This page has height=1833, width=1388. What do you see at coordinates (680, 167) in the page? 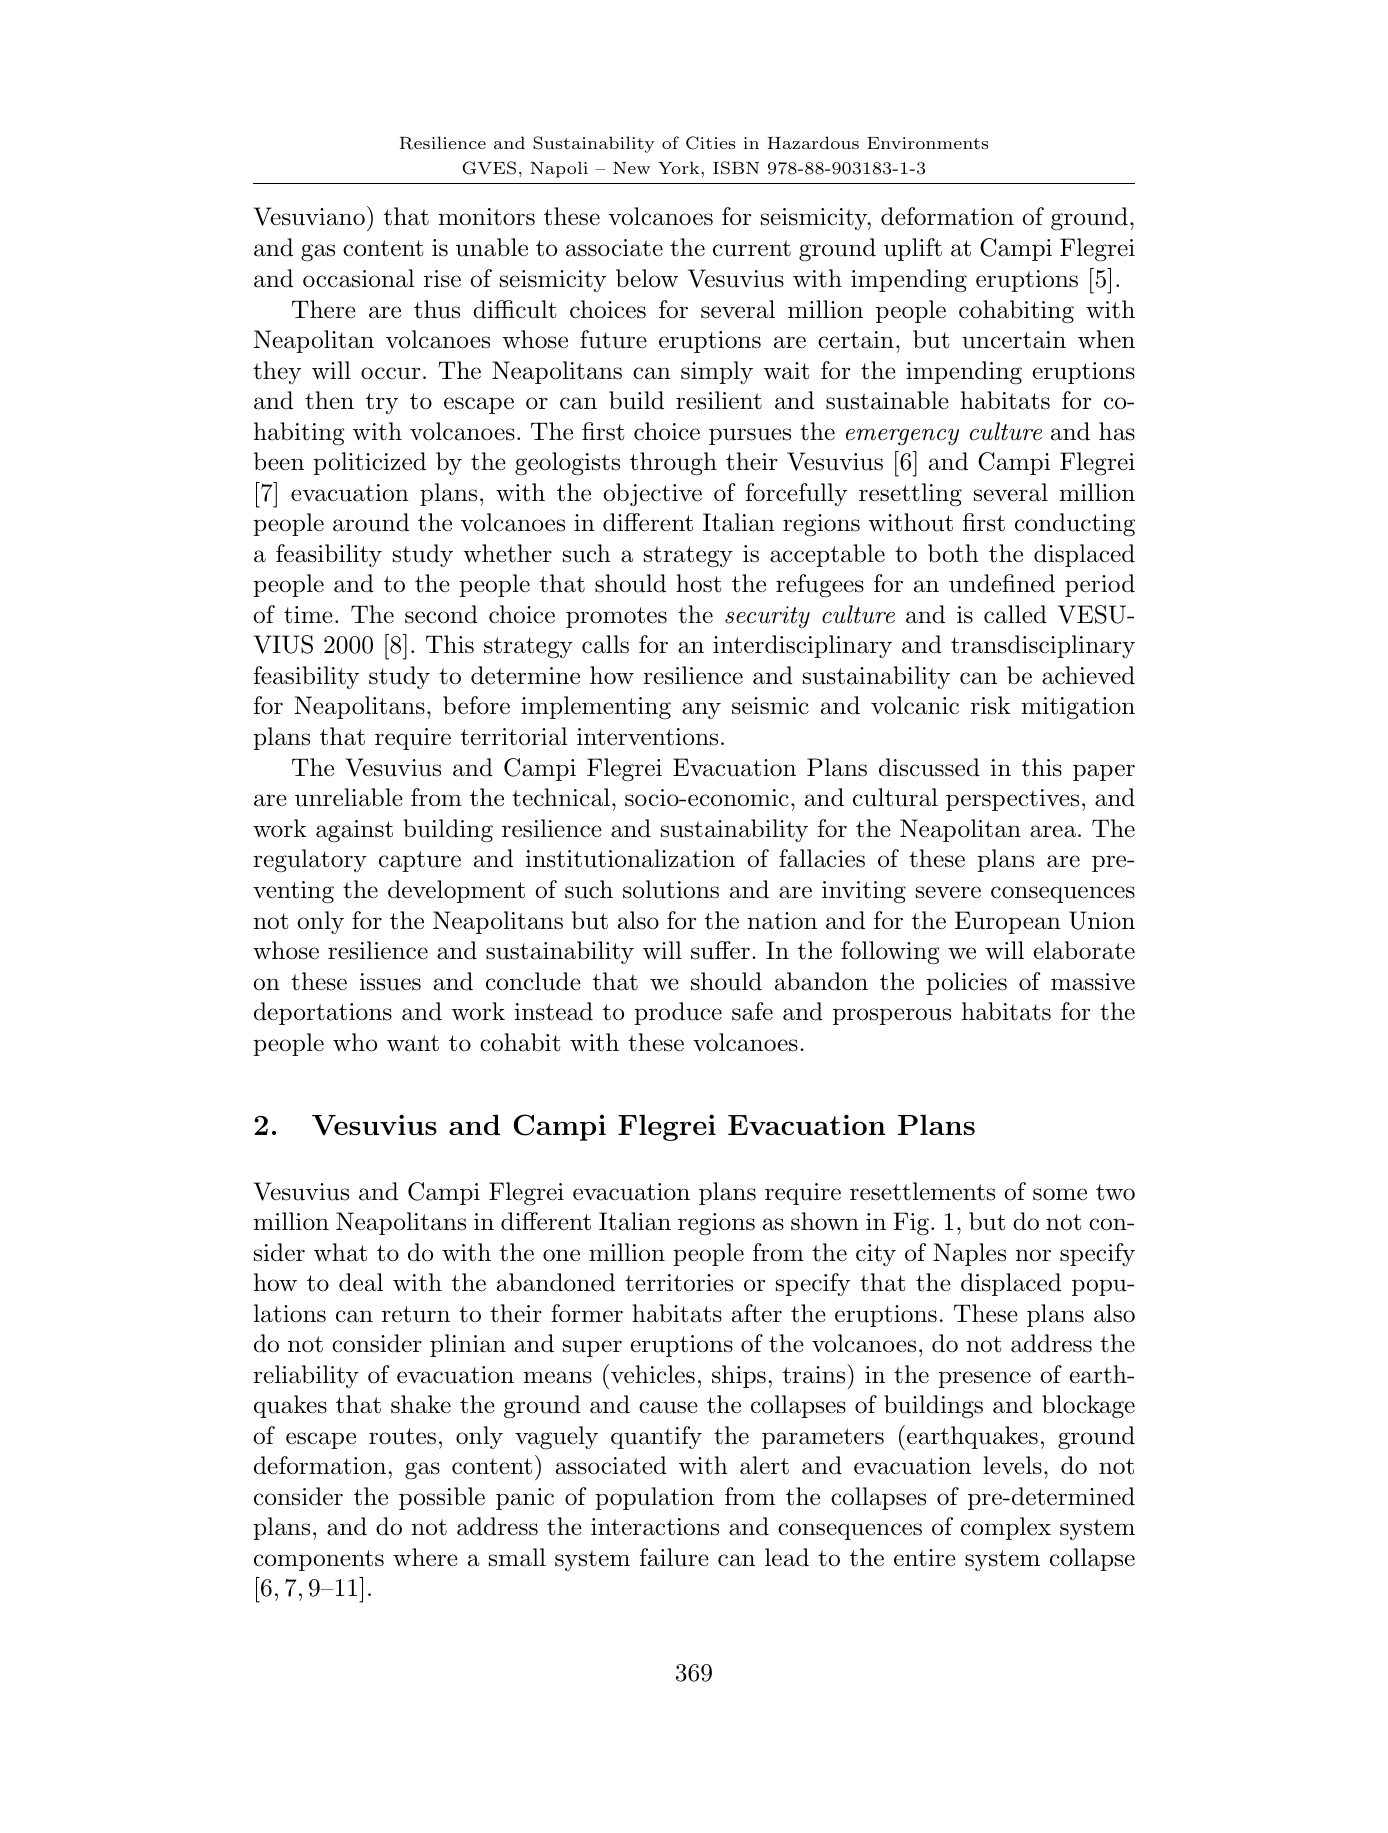
I see `York` at bounding box center [680, 167].
